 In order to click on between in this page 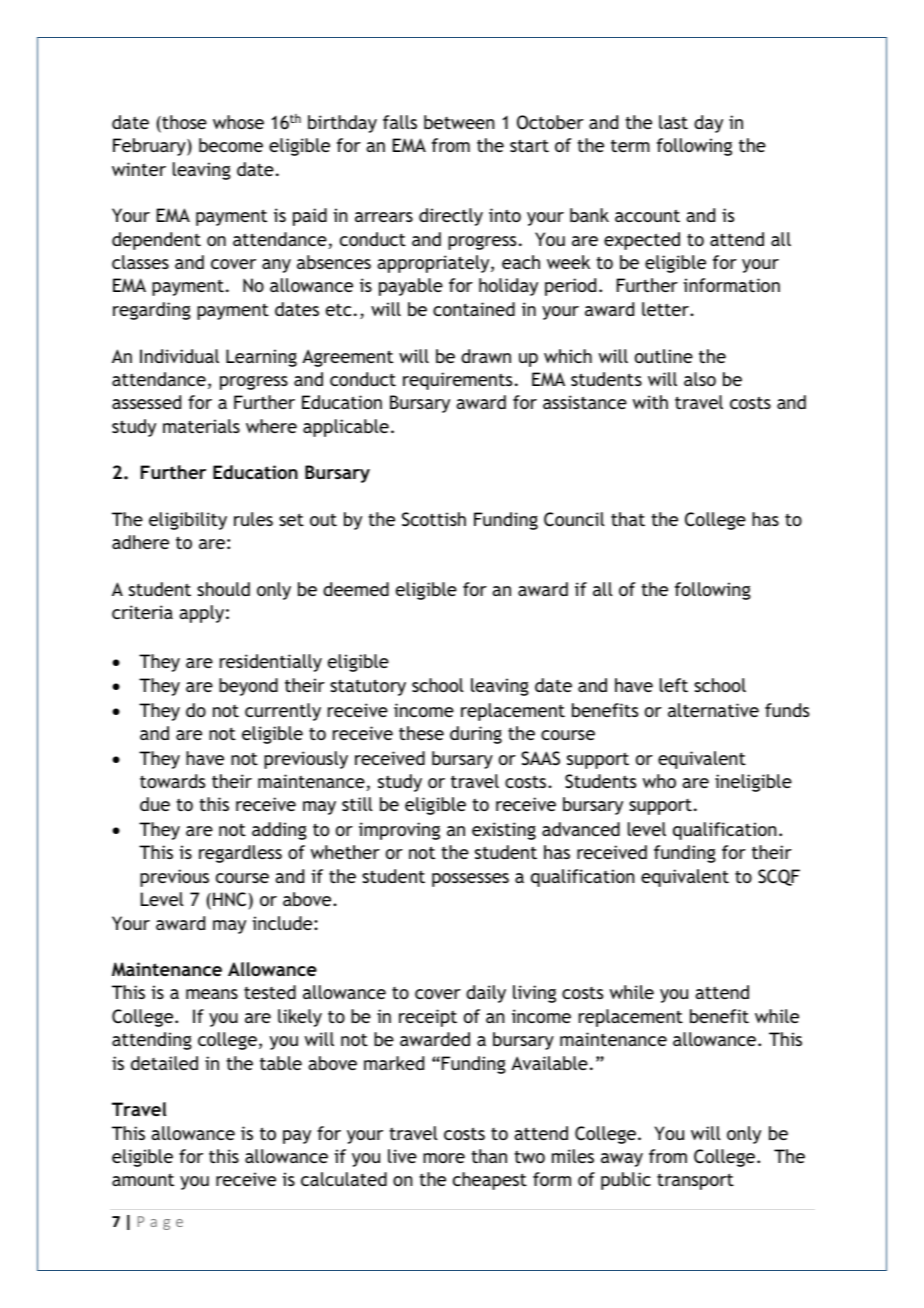, I will do `click(459, 122)`.
